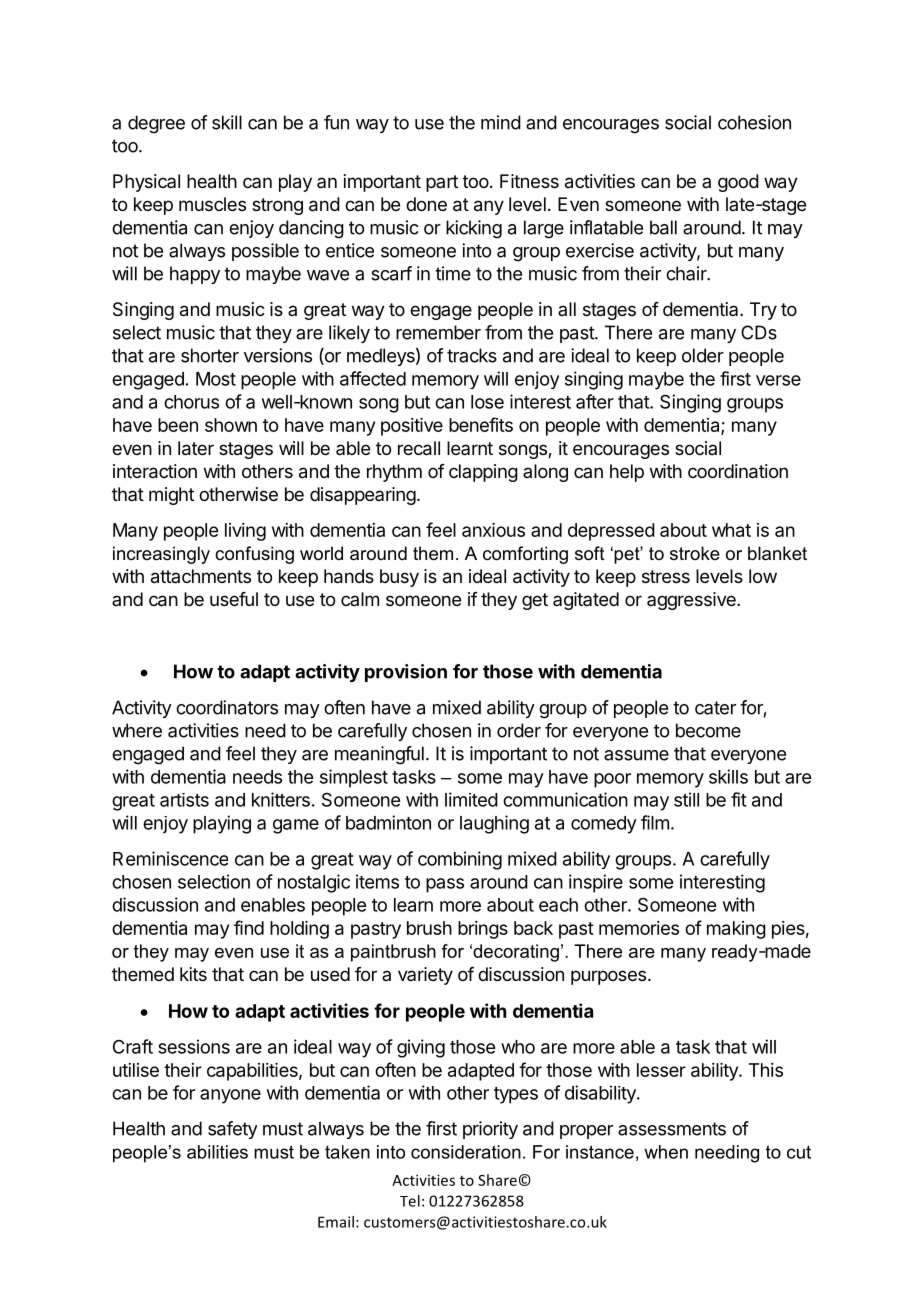  What do you see at coordinates (715, 708) in the screenshot?
I see `cater` at bounding box center [715, 708].
